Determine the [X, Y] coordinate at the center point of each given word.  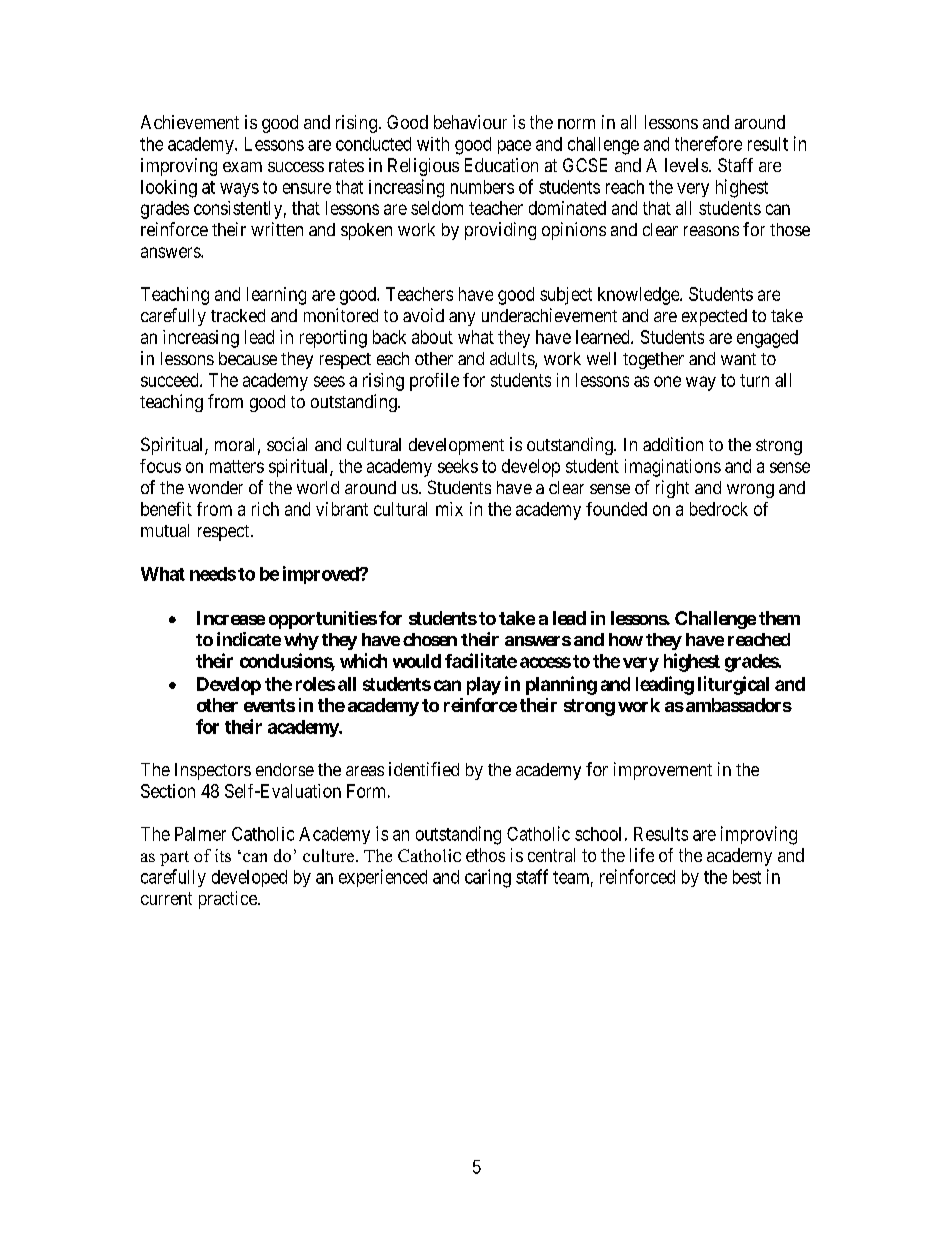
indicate [249, 639]
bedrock [719, 509]
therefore [708, 143]
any [462, 319]
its [223, 855]
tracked [238, 315]
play [484, 686]
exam [242, 167]
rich [265, 509]
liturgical [733, 685]
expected [714, 317]
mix [449, 509]
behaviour [470, 122]
